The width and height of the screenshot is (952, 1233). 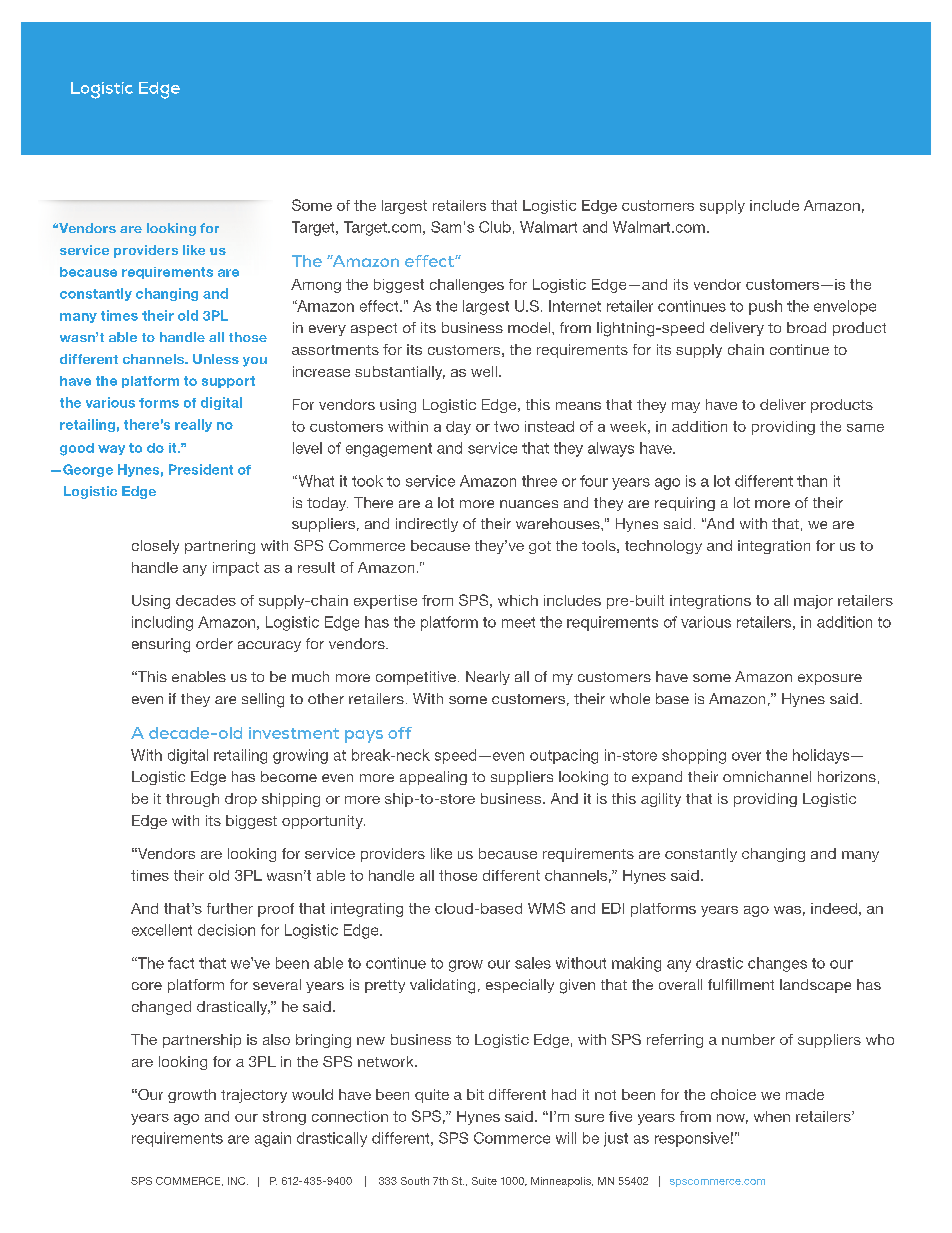 I want to click on again, so click(x=273, y=1139).
